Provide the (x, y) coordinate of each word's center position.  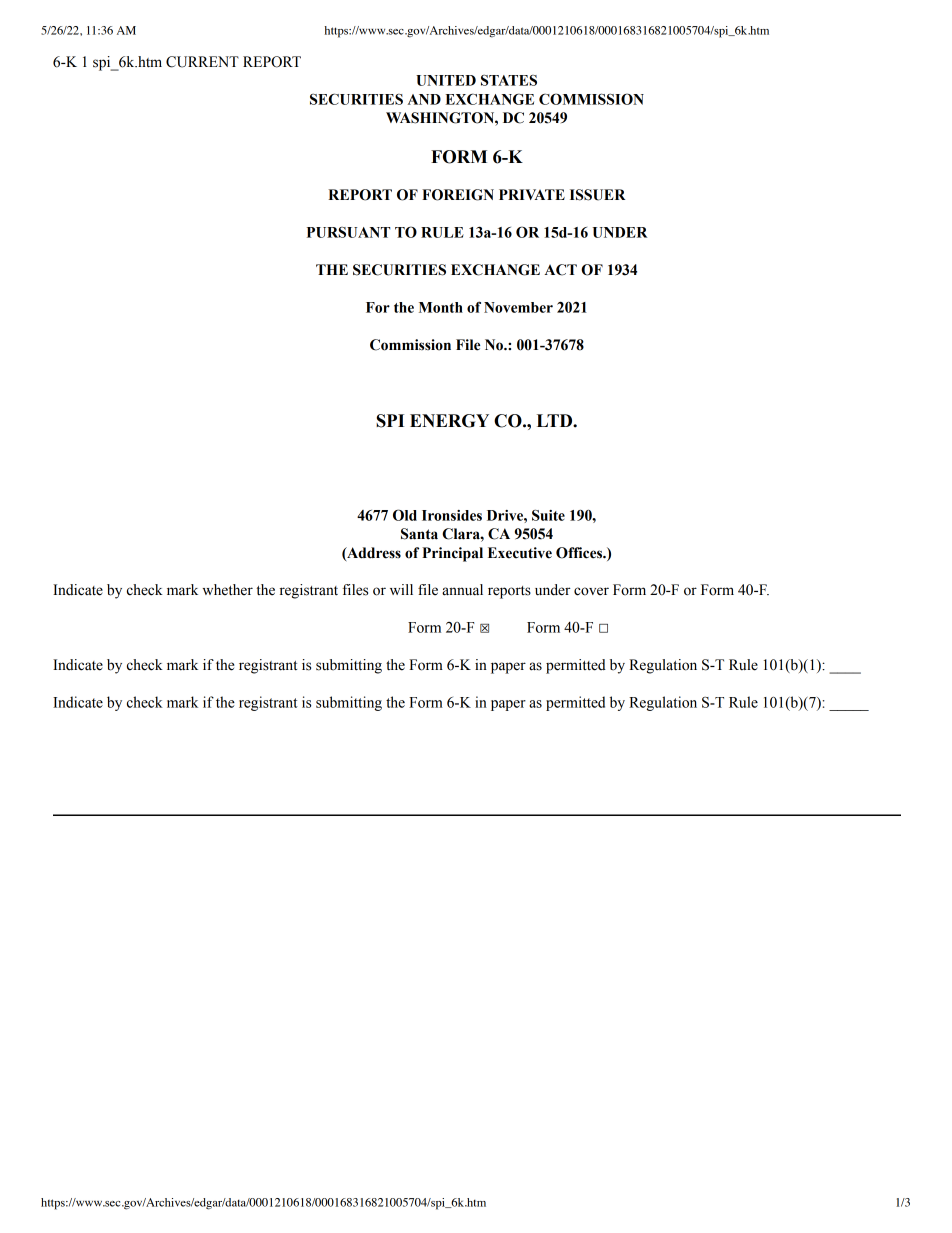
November (518, 307)
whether (228, 590)
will (401, 589)
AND (424, 99)
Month (441, 307)
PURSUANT (348, 232)
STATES (509, 80)
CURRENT (202, 62)
